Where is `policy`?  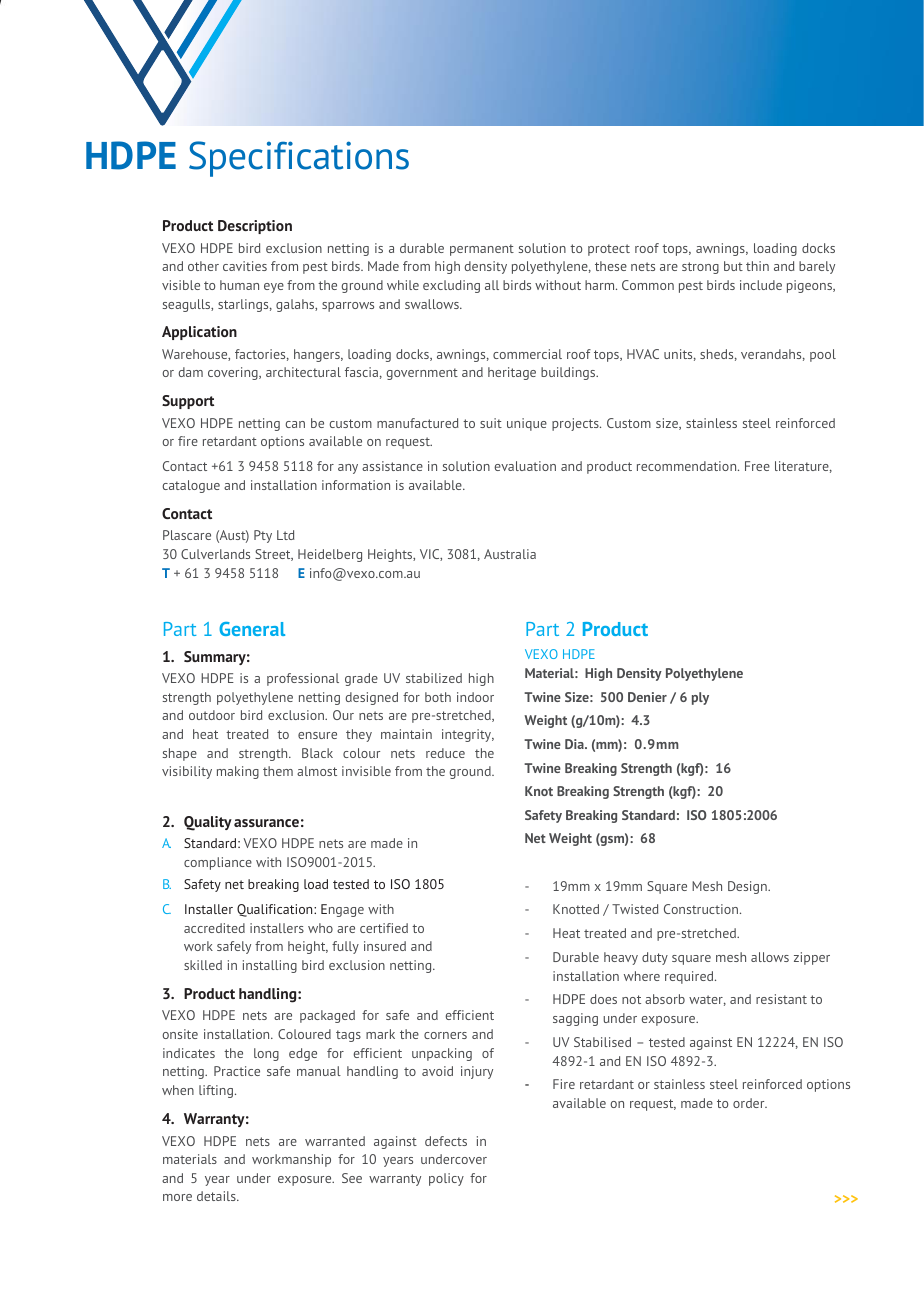
policy is located at coordinates (446, 1179).
